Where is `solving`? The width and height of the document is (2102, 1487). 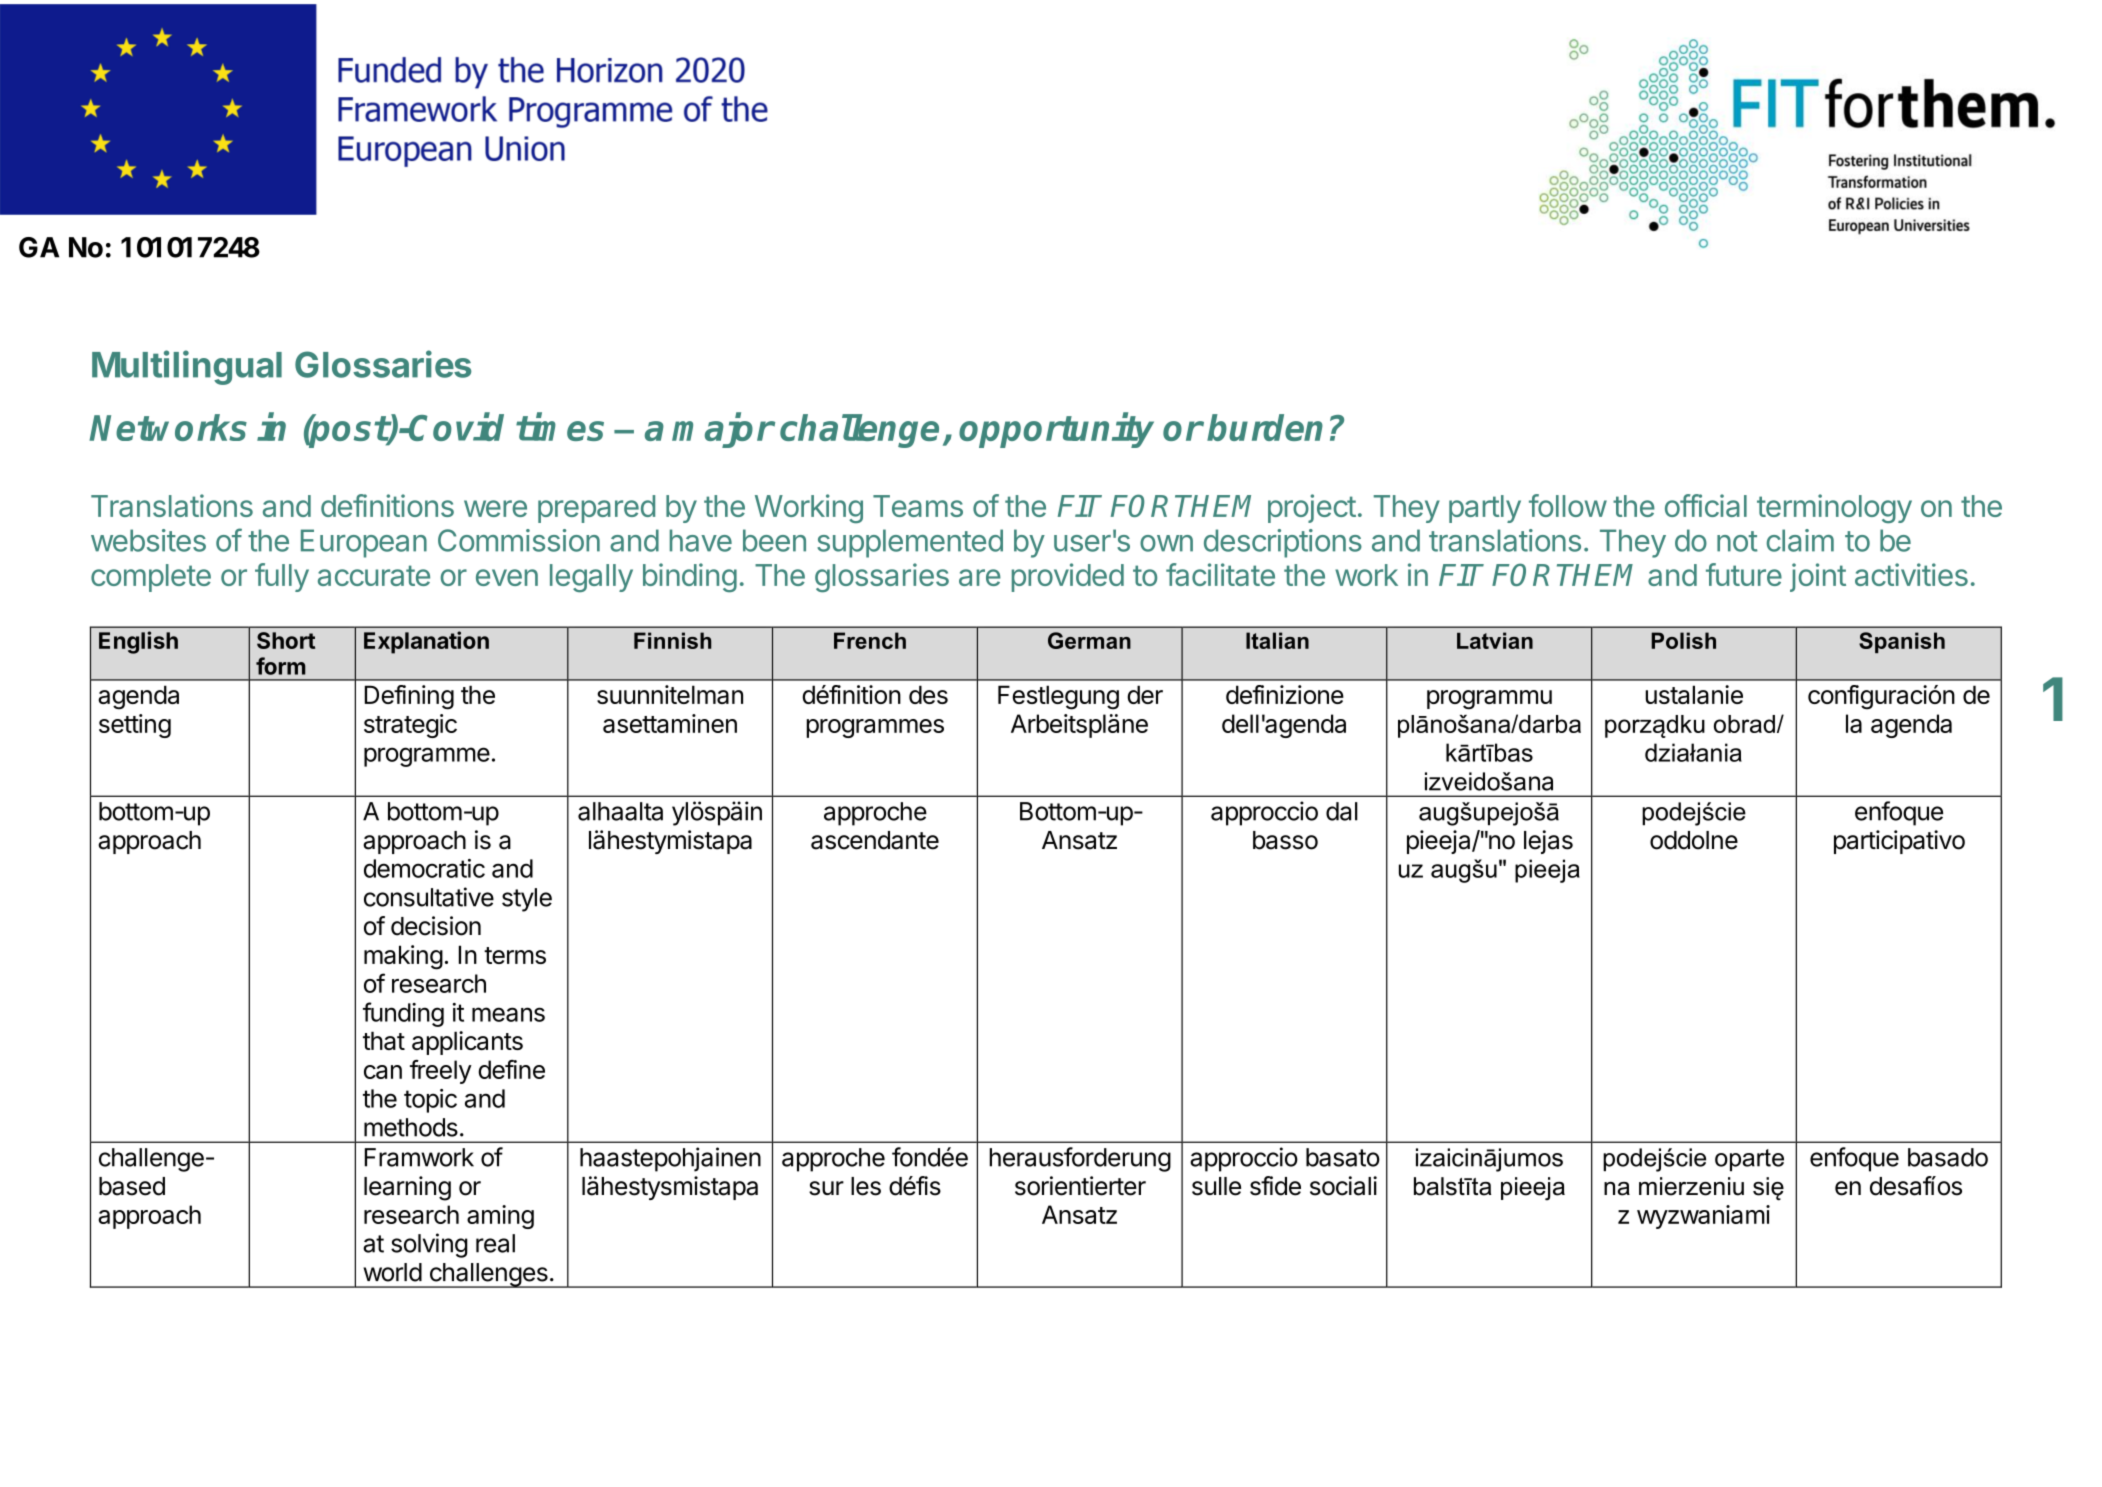 solving is located at coordinates (429, 1245).
